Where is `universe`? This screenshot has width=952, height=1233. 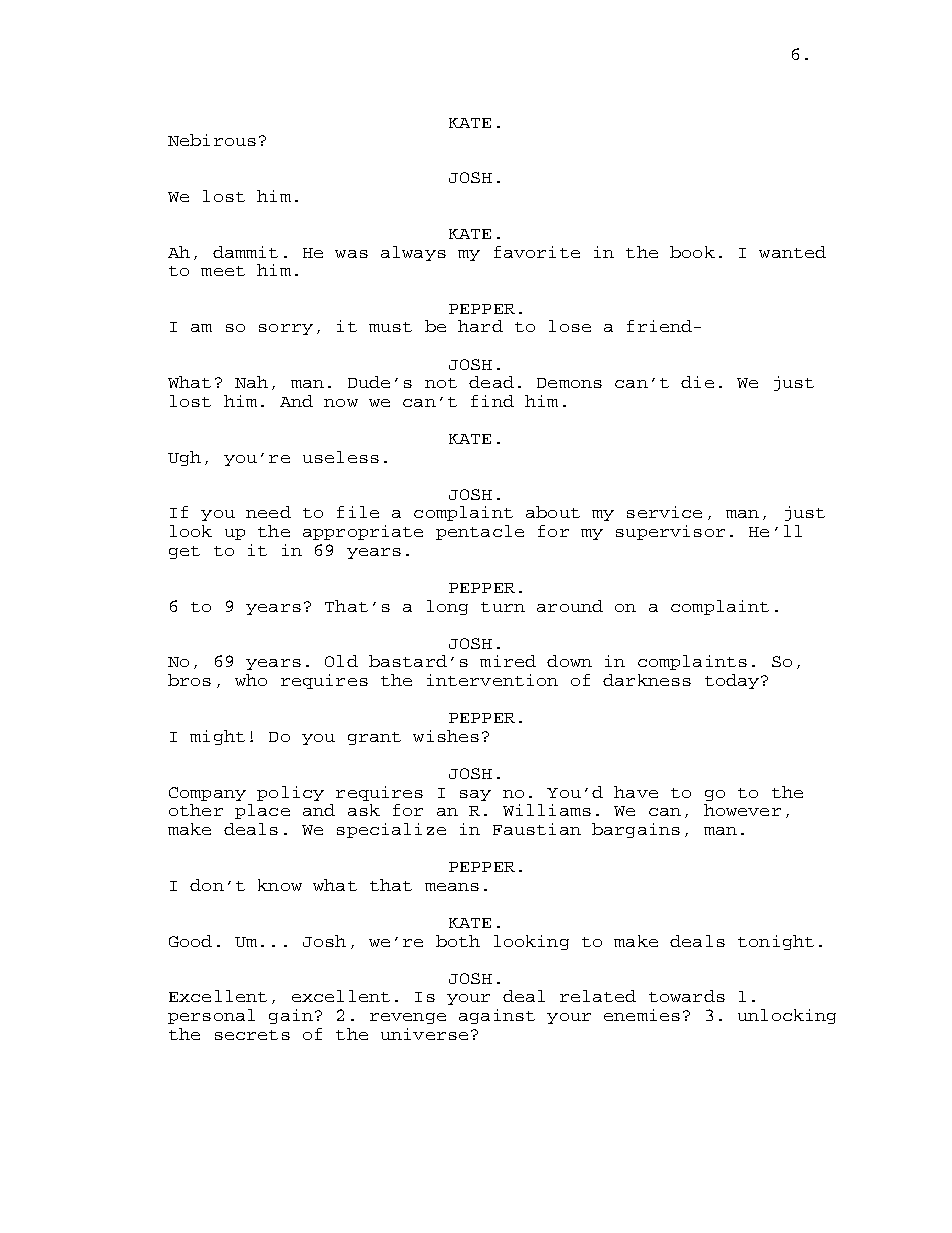
universe is located at coordinates (424, 1034).
